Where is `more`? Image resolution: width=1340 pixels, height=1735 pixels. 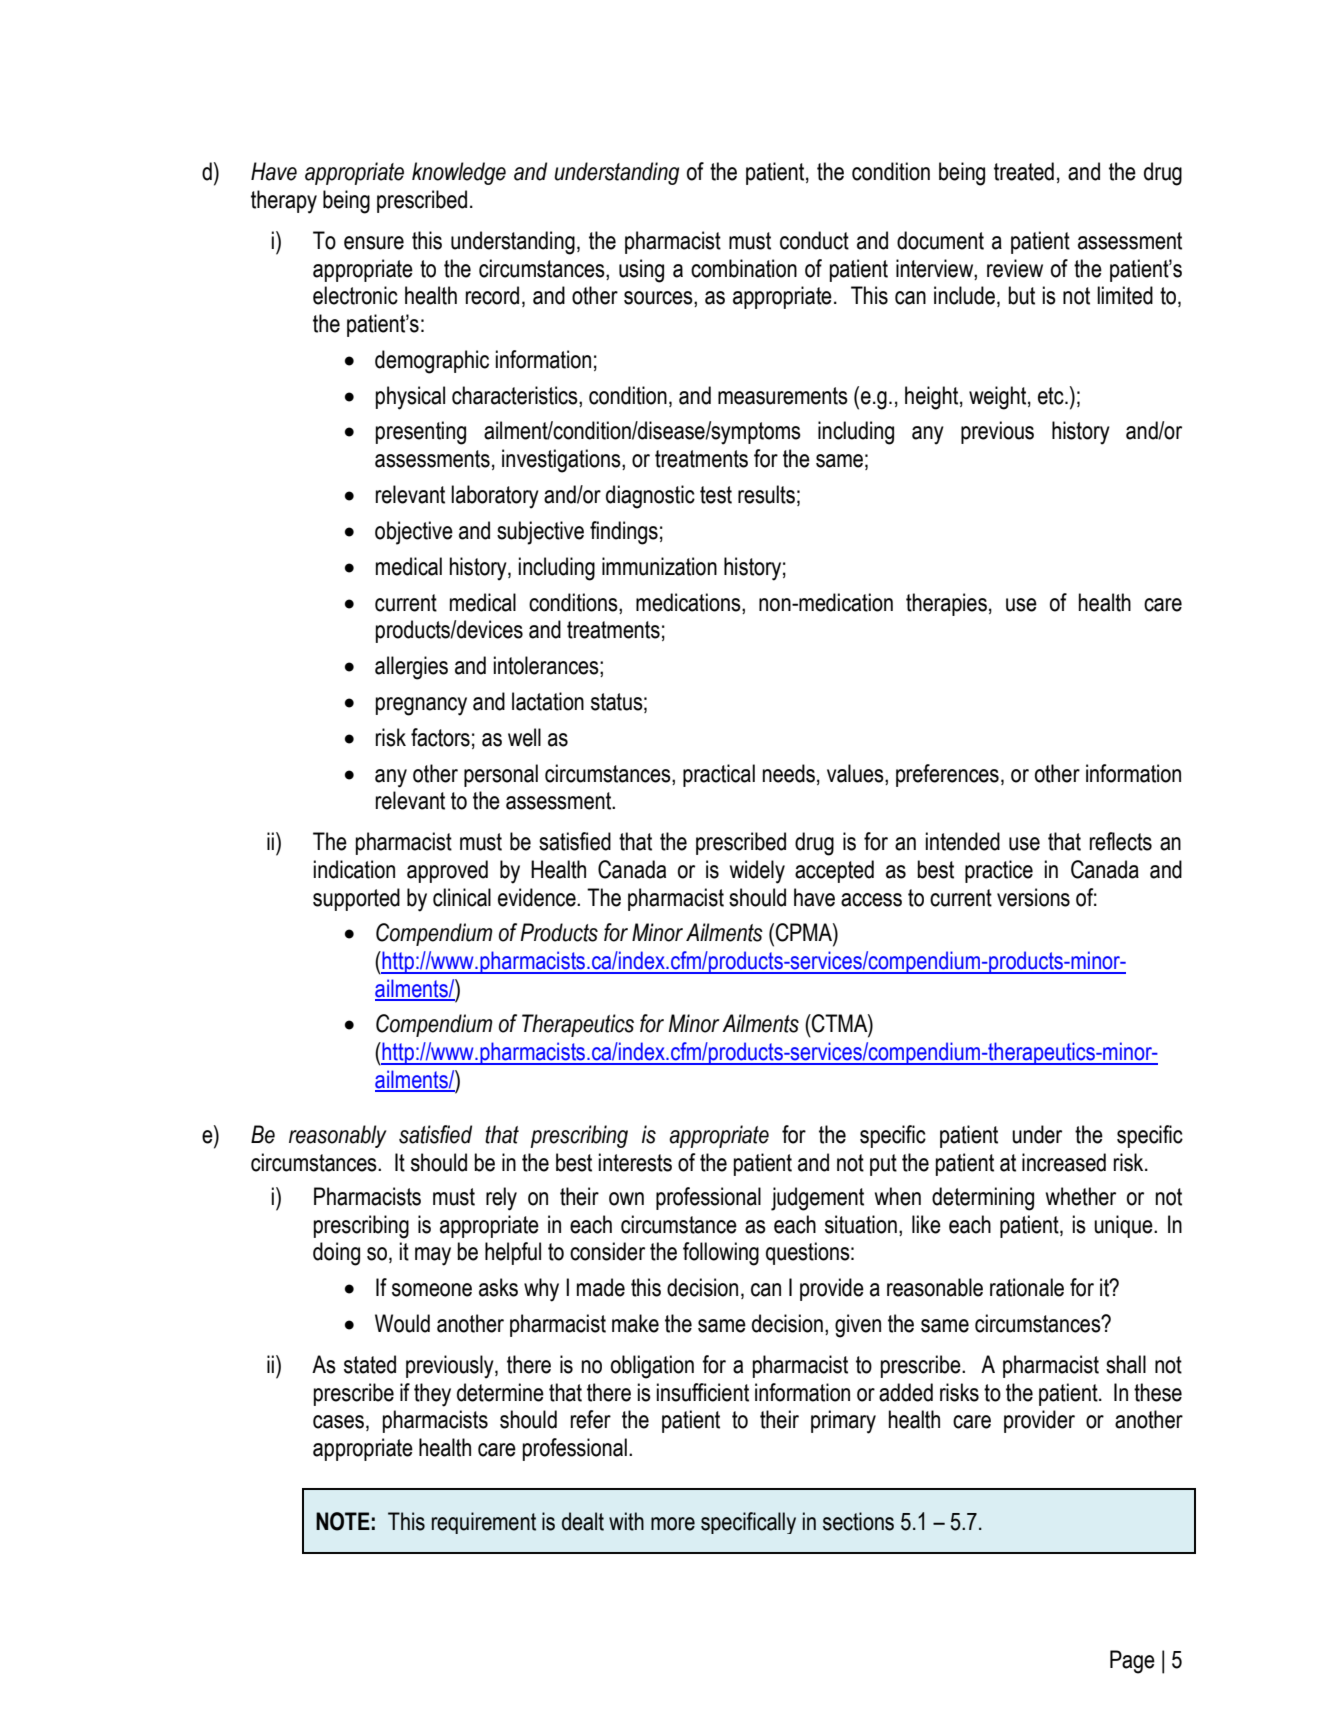 more is located at coordinates (673, 1524).
